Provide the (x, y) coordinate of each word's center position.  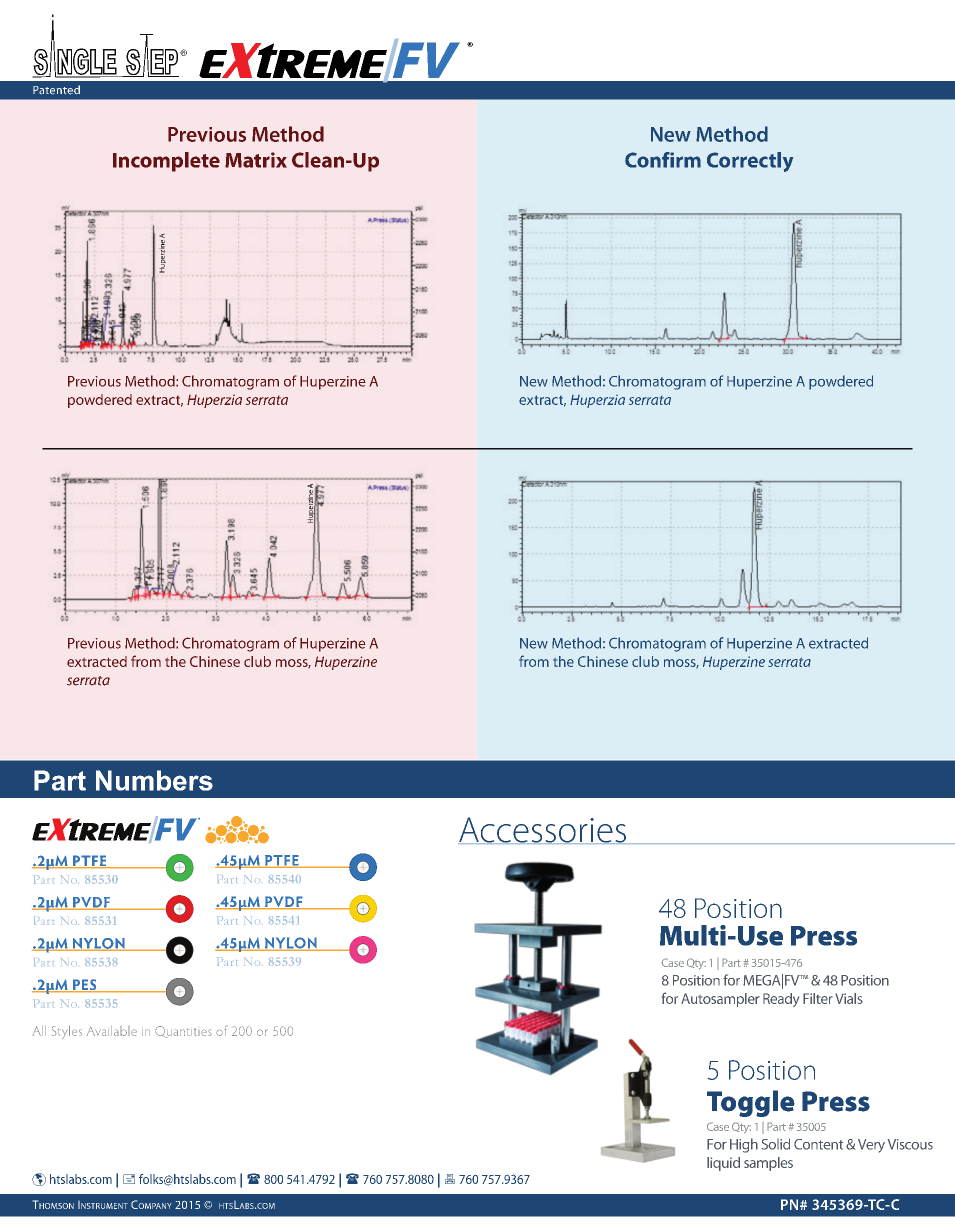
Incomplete (166, 162)
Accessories (543, 830)
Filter (818, 998)
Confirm (663, 160)
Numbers (154, 780)
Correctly (750, 162)
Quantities (183, 1032)
